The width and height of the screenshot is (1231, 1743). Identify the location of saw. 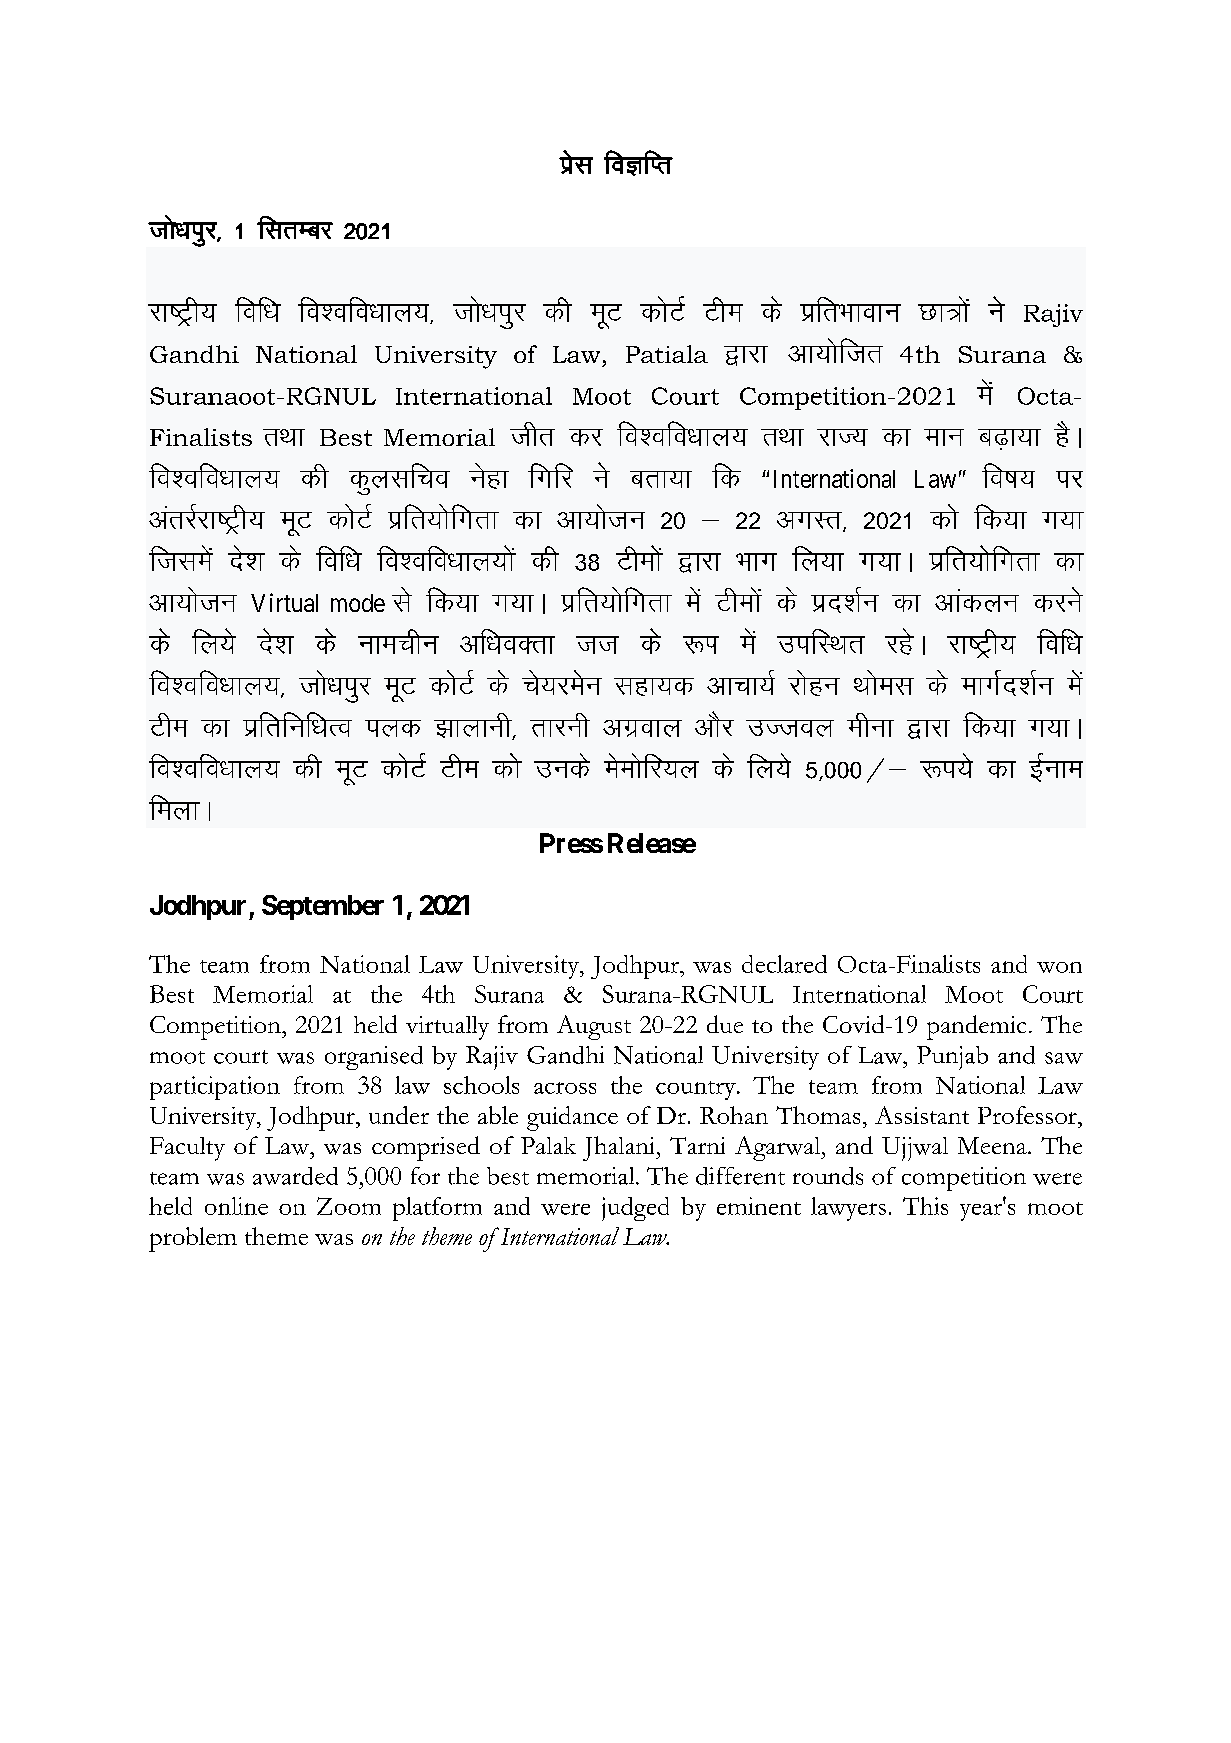
(1064, 1058).
